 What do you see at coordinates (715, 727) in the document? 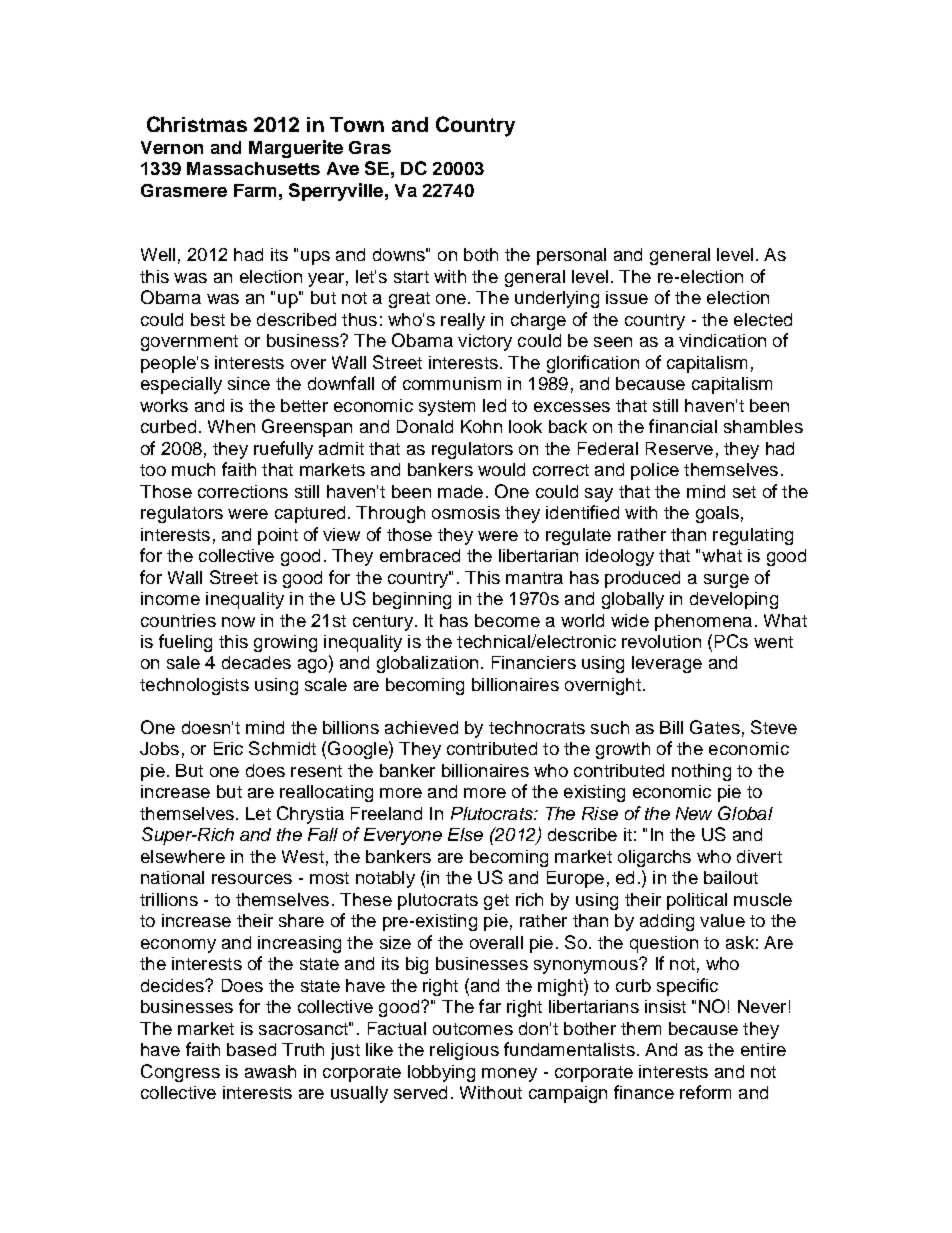
I see `Gates` at bounding box center [715, 727].
